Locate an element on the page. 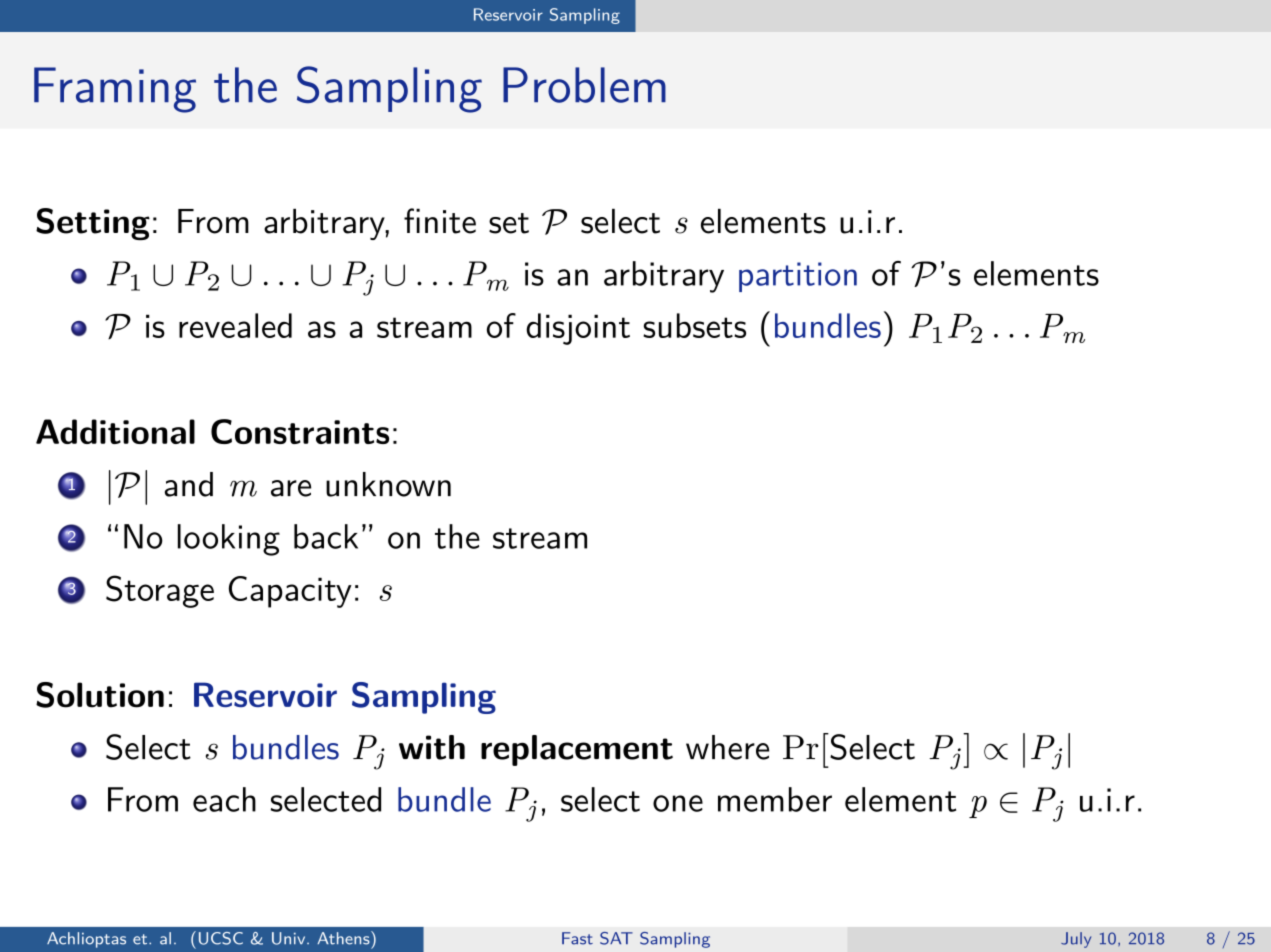 This document has width=1271, height=952. UCSC is located at coordinates (221, 938).
